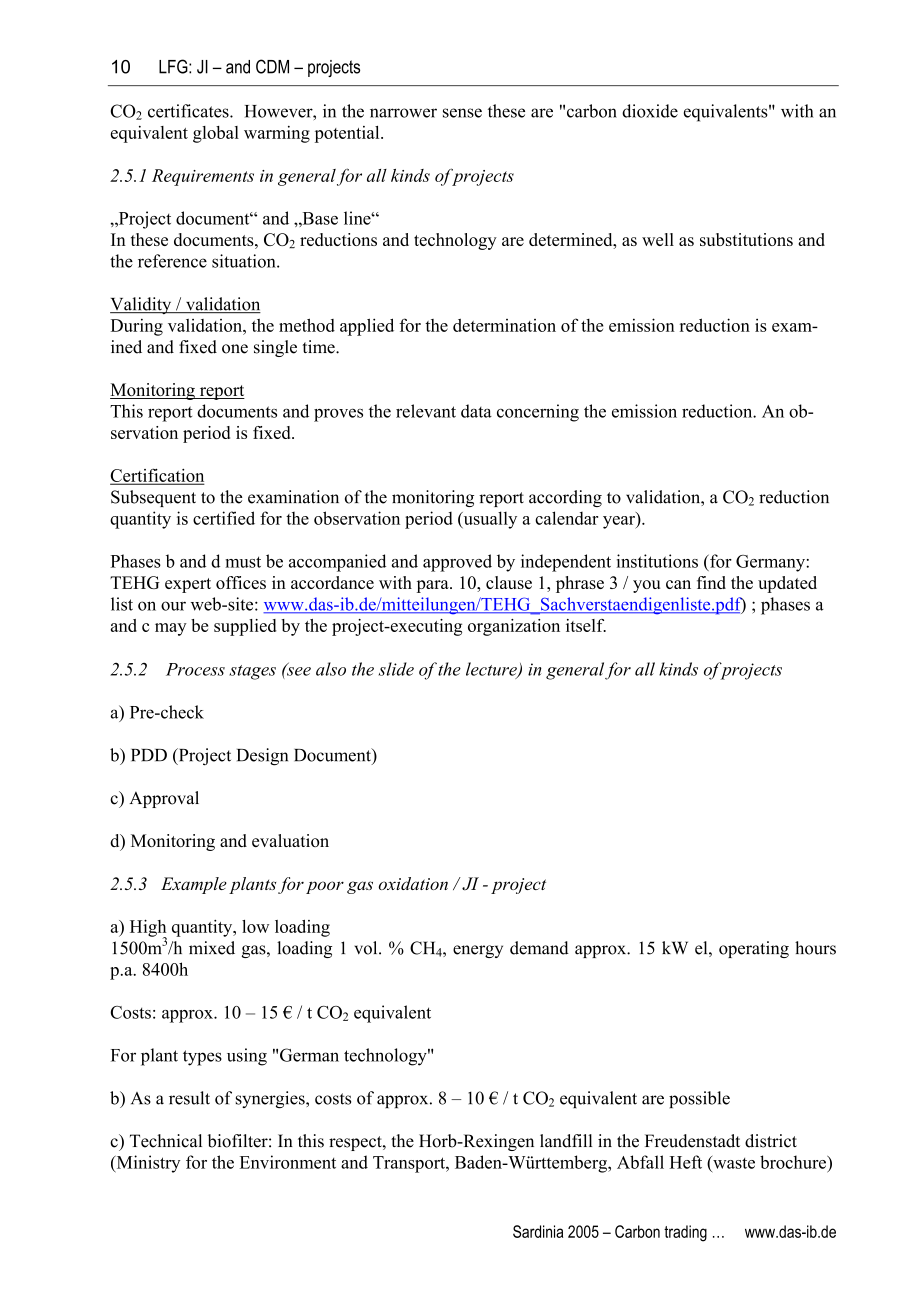 The width and height of the screenshot is (924, 1308). What do you see at coordinates (288, 1162) in the screenshot?
I see `Environment` at bounding box center [288, 1162].
